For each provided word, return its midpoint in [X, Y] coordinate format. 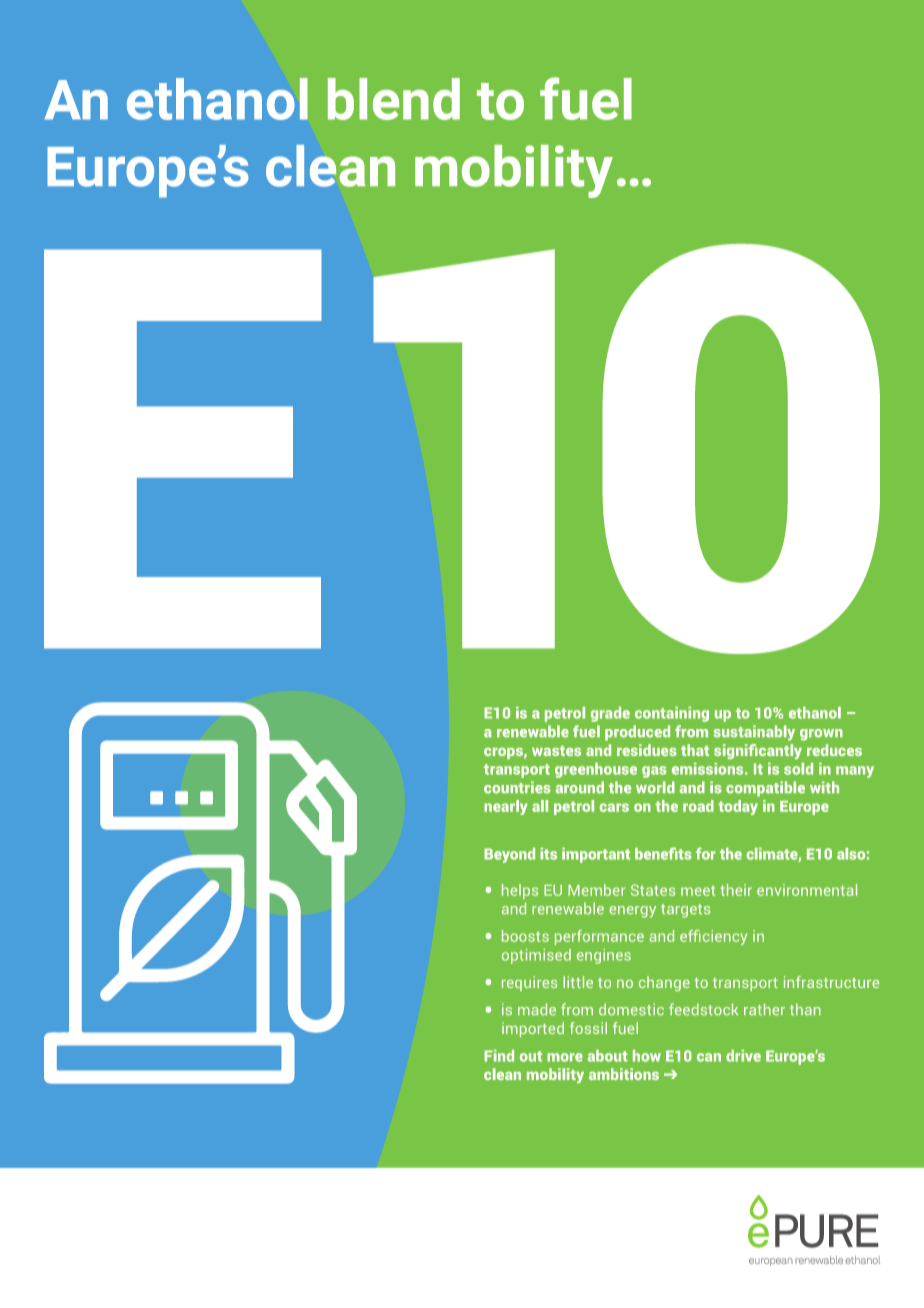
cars [614, 807]
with [824, 787]
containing [672, 714]
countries [517, 787]
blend [394, 99]
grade [610, 714]
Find [499, 1056]
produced [637, 733]
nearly [506, 807]
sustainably [754, 733]
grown [821, 735]
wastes [556, 751]
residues [647, 750]
